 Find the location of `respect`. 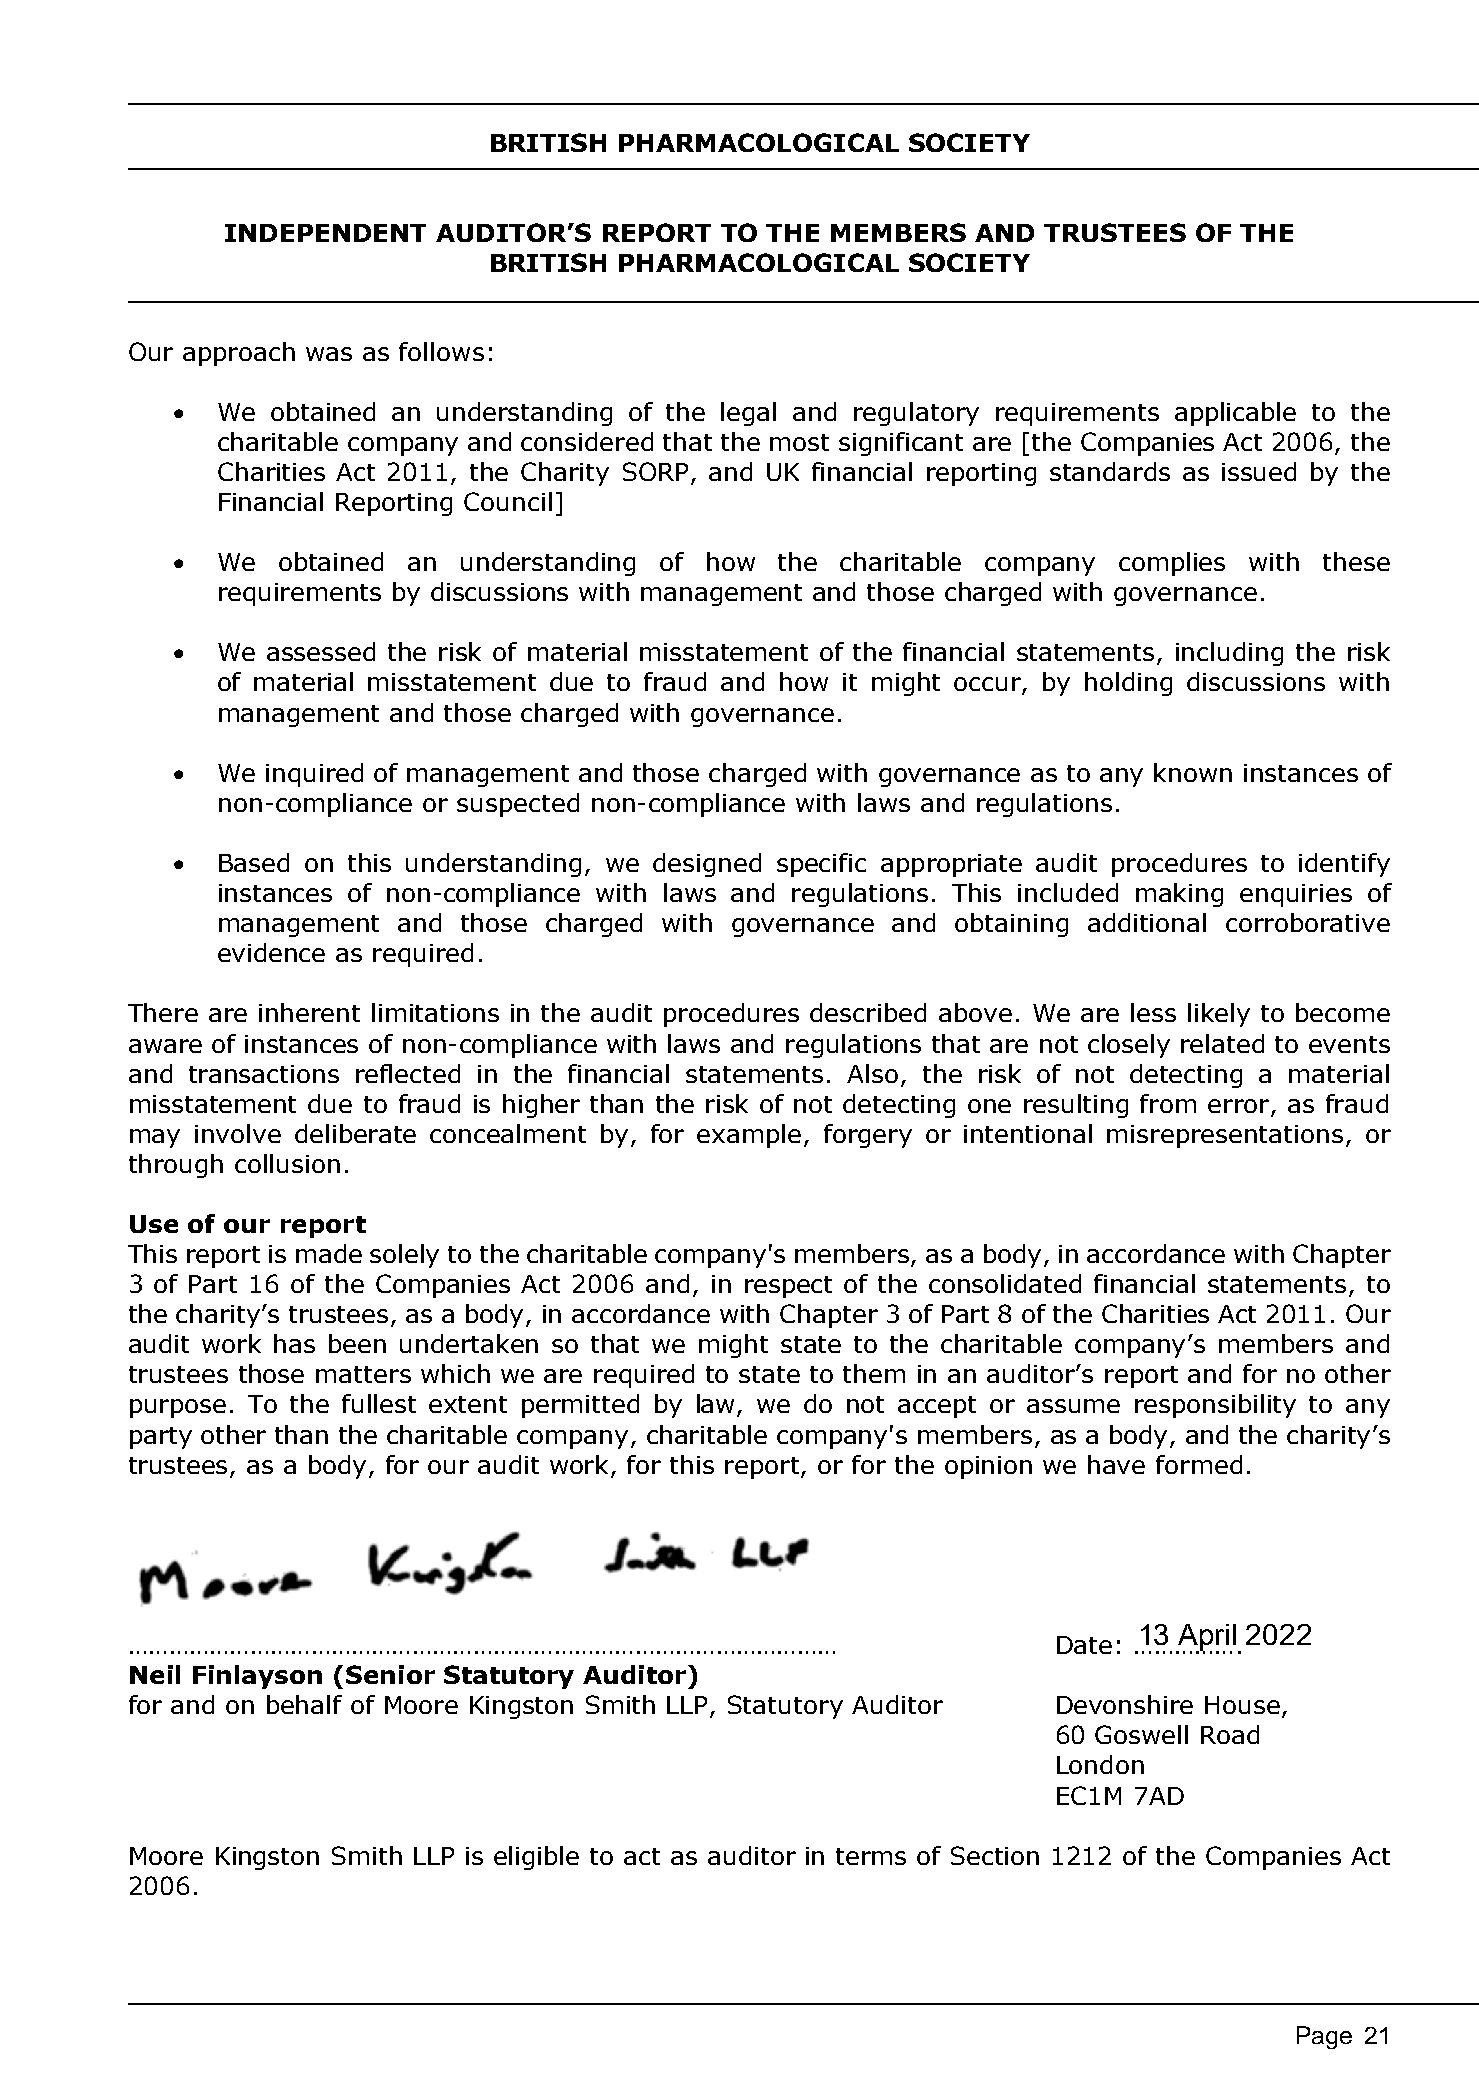

respect is located at coordinates (788, 1287).
